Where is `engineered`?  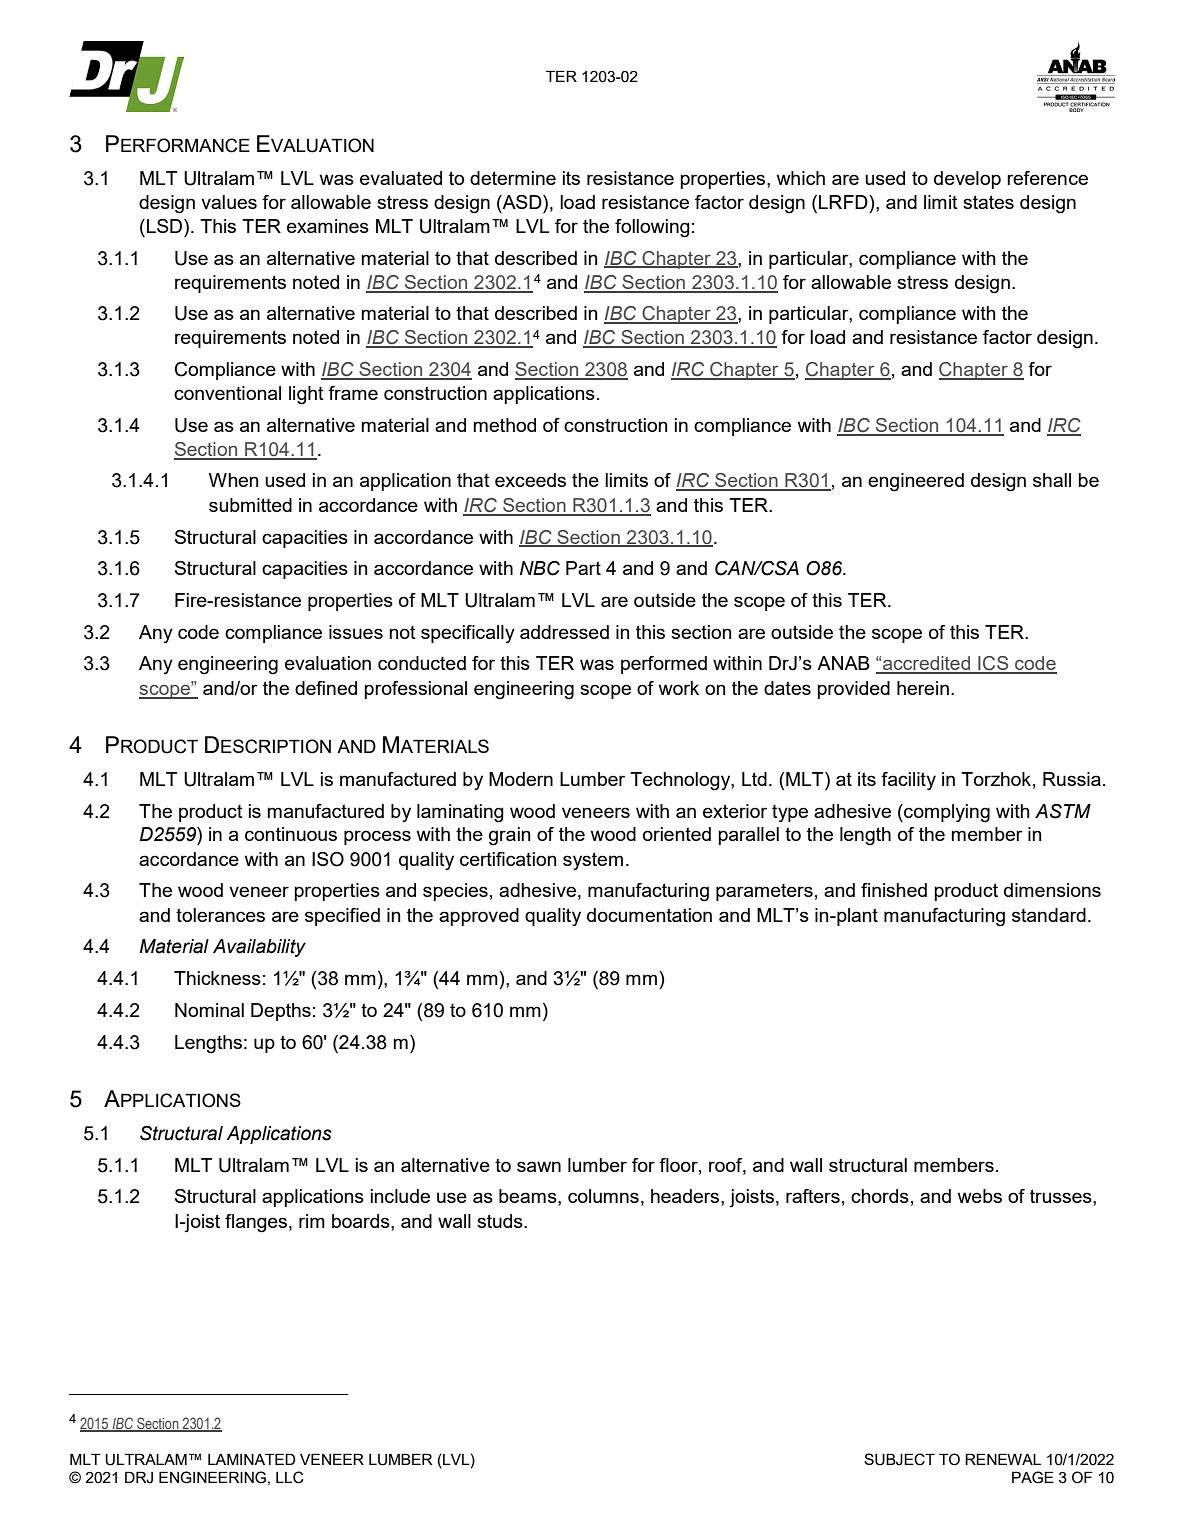 engineered is located at coordinates (916, 482).
